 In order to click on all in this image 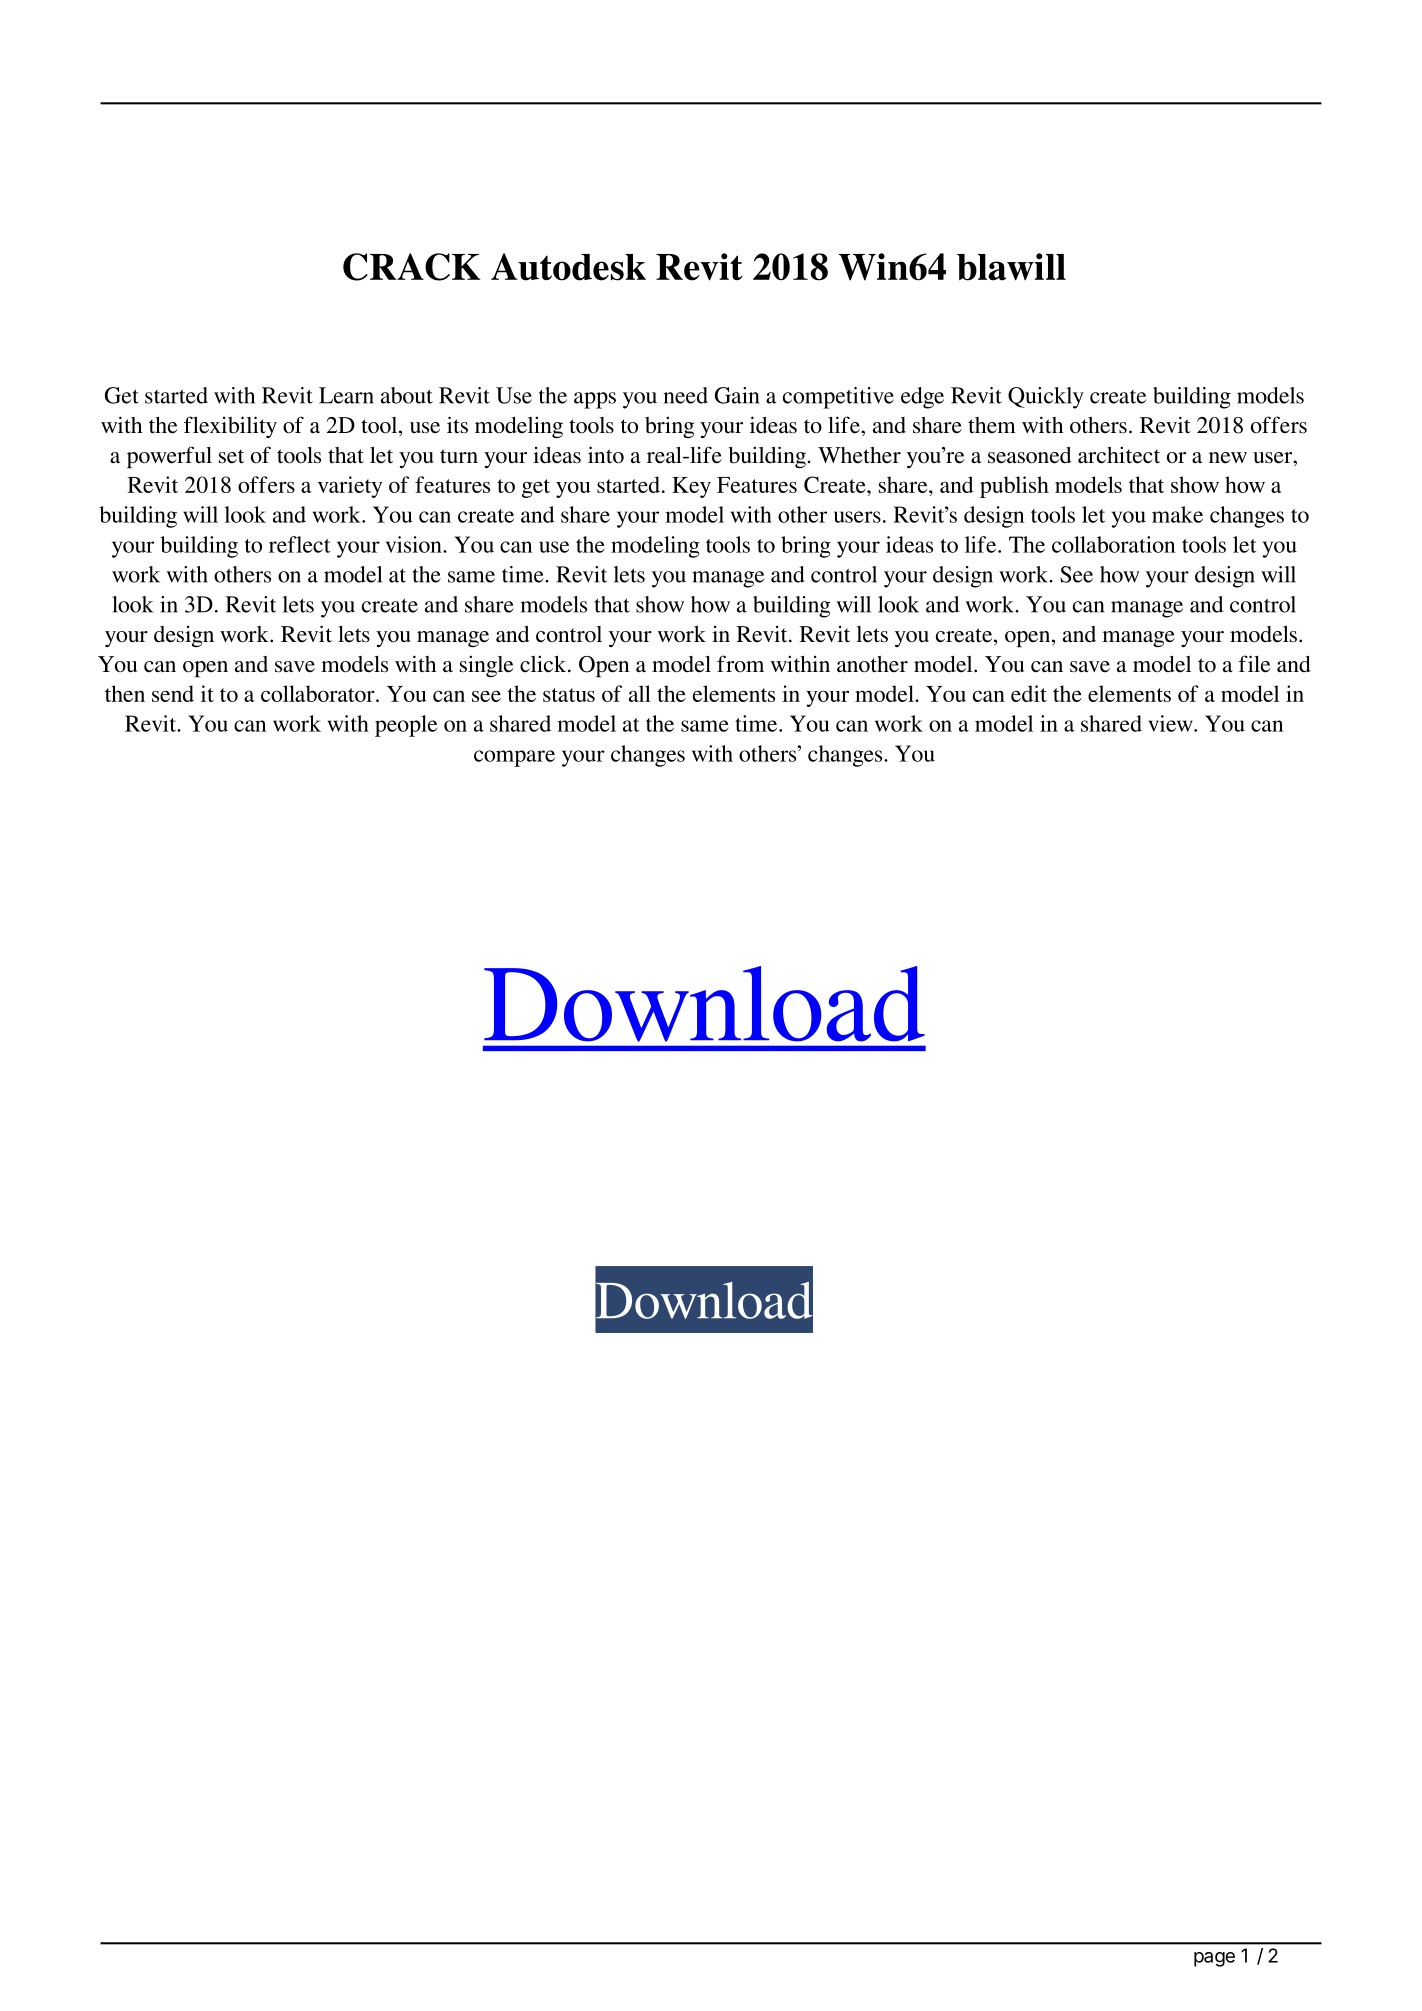, I will do `click(640, 693)`.
